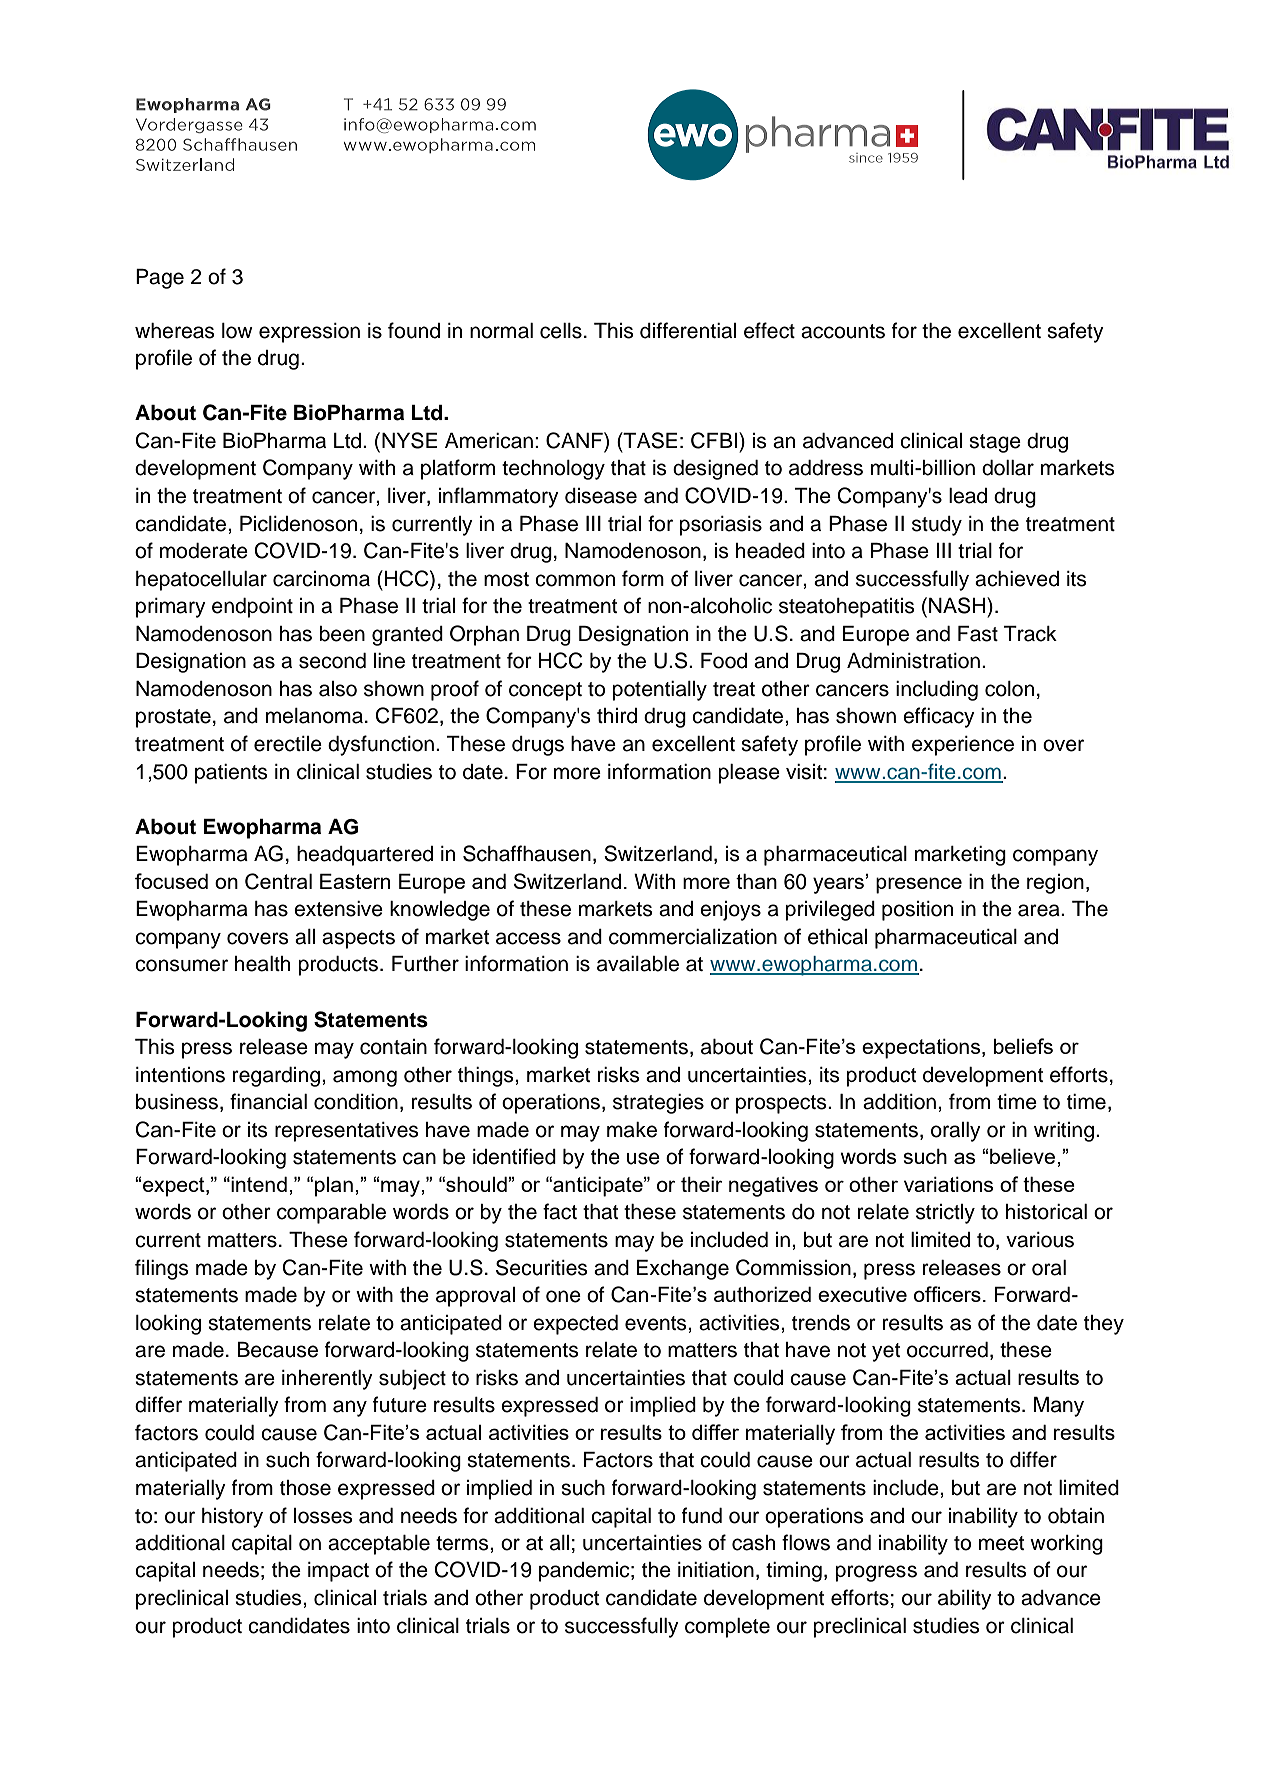 The height and width of the screenshot is (1782, 1261). Describe the element at coordinates (978, 634) in the screenshot. I see `Fast` at that location.
